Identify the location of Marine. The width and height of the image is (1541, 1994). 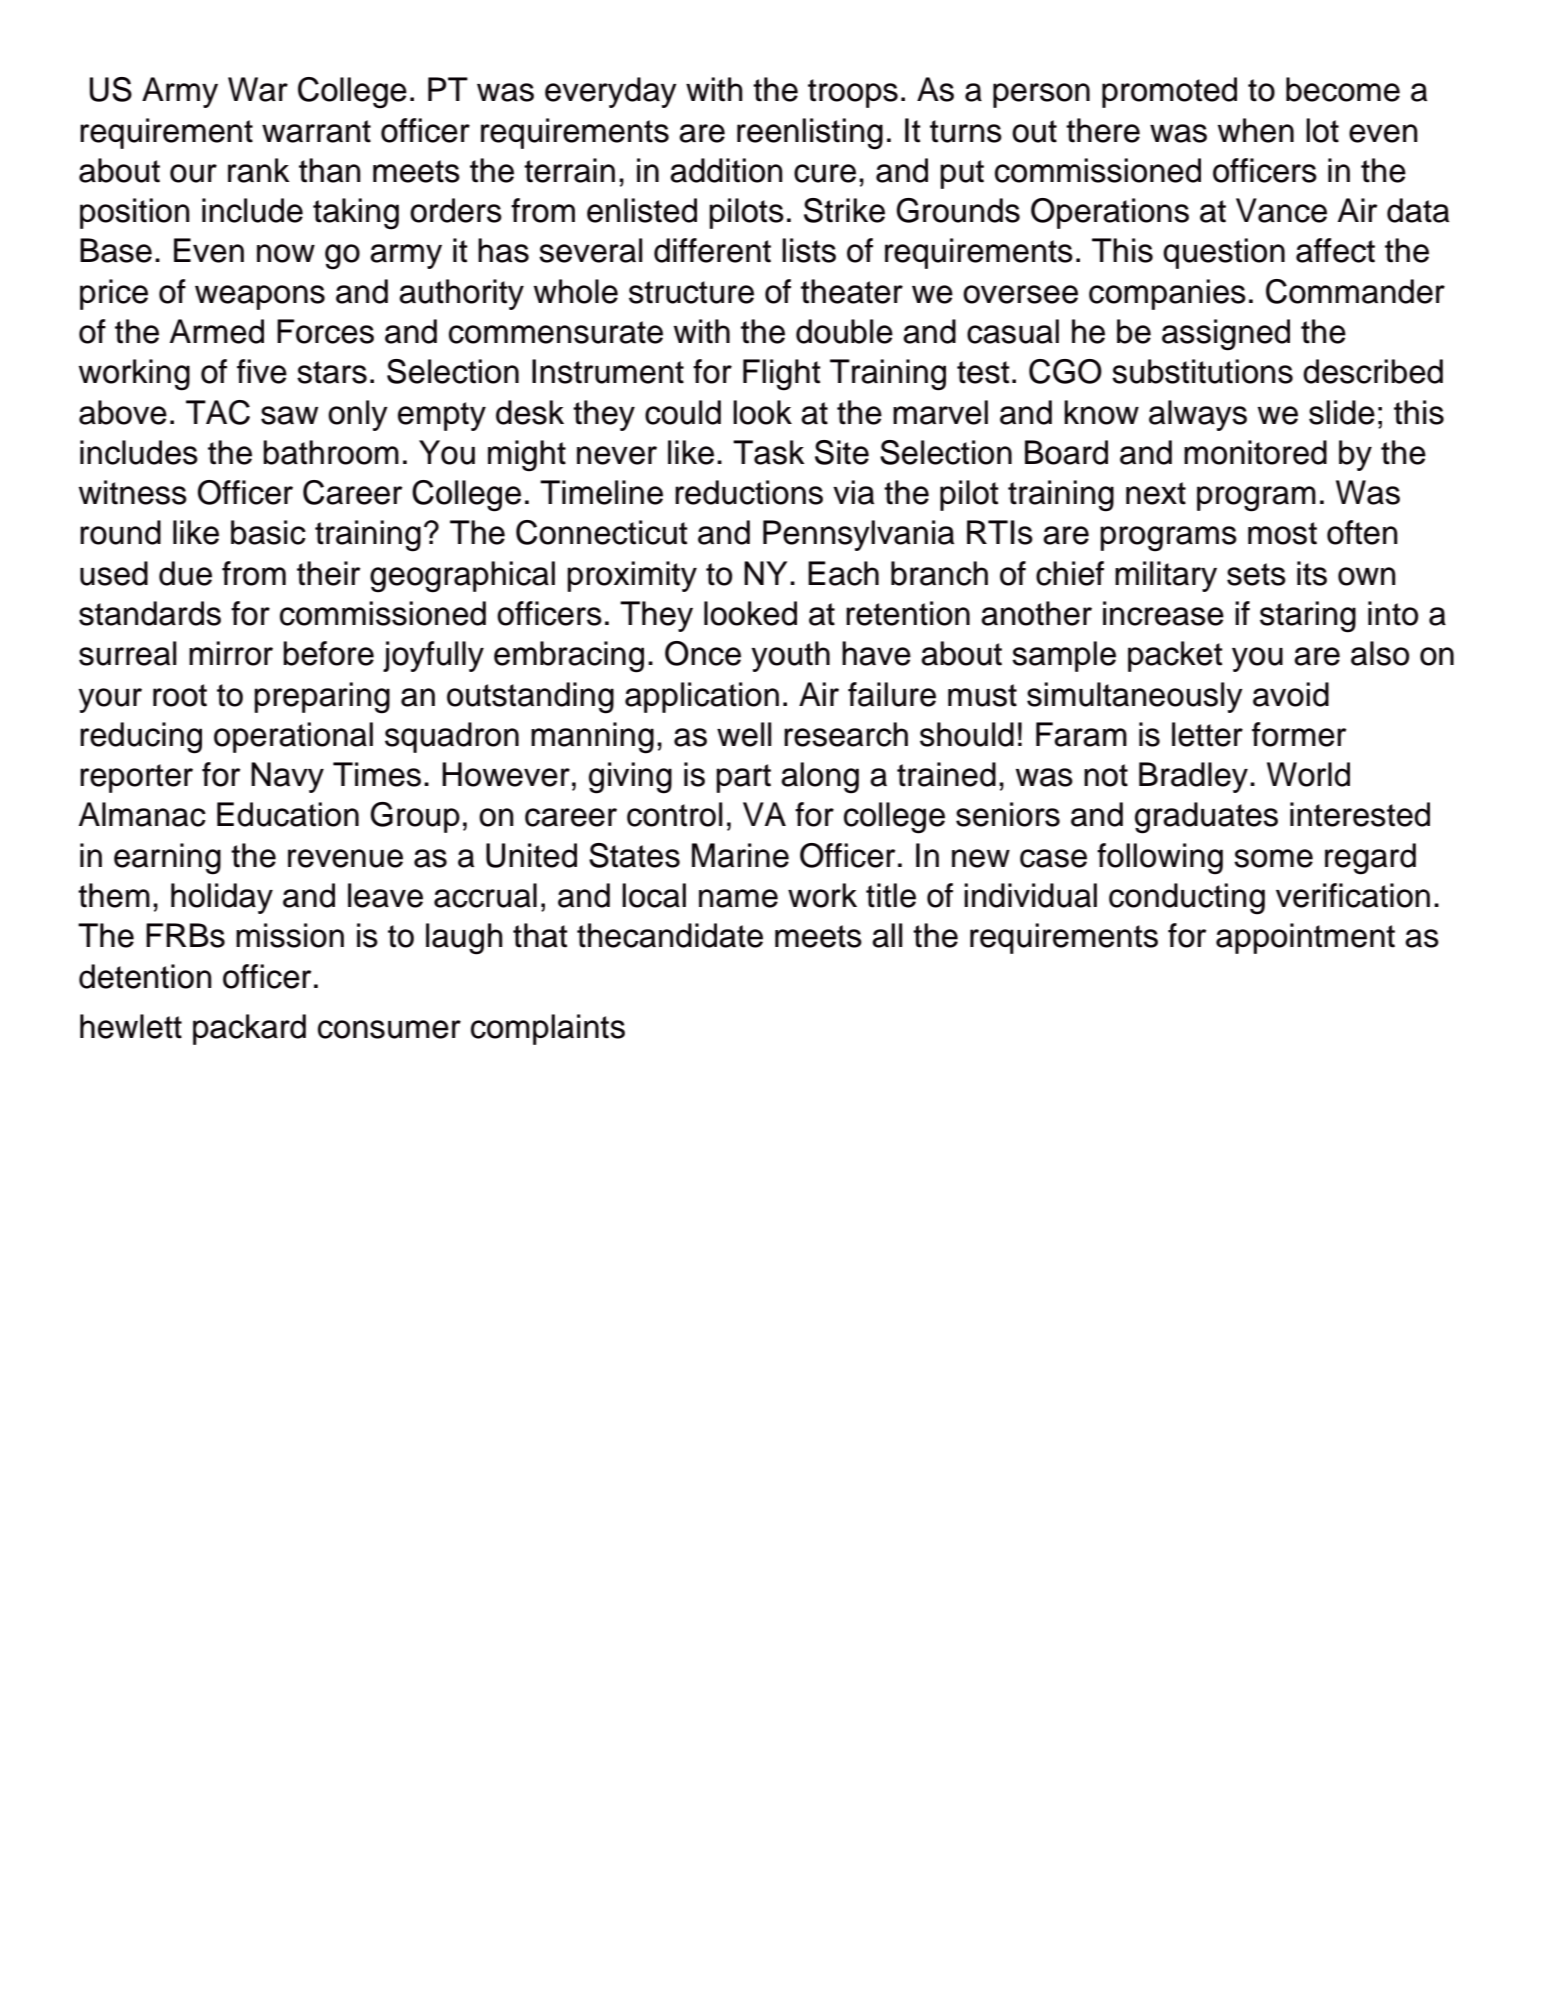
(740, 855).
